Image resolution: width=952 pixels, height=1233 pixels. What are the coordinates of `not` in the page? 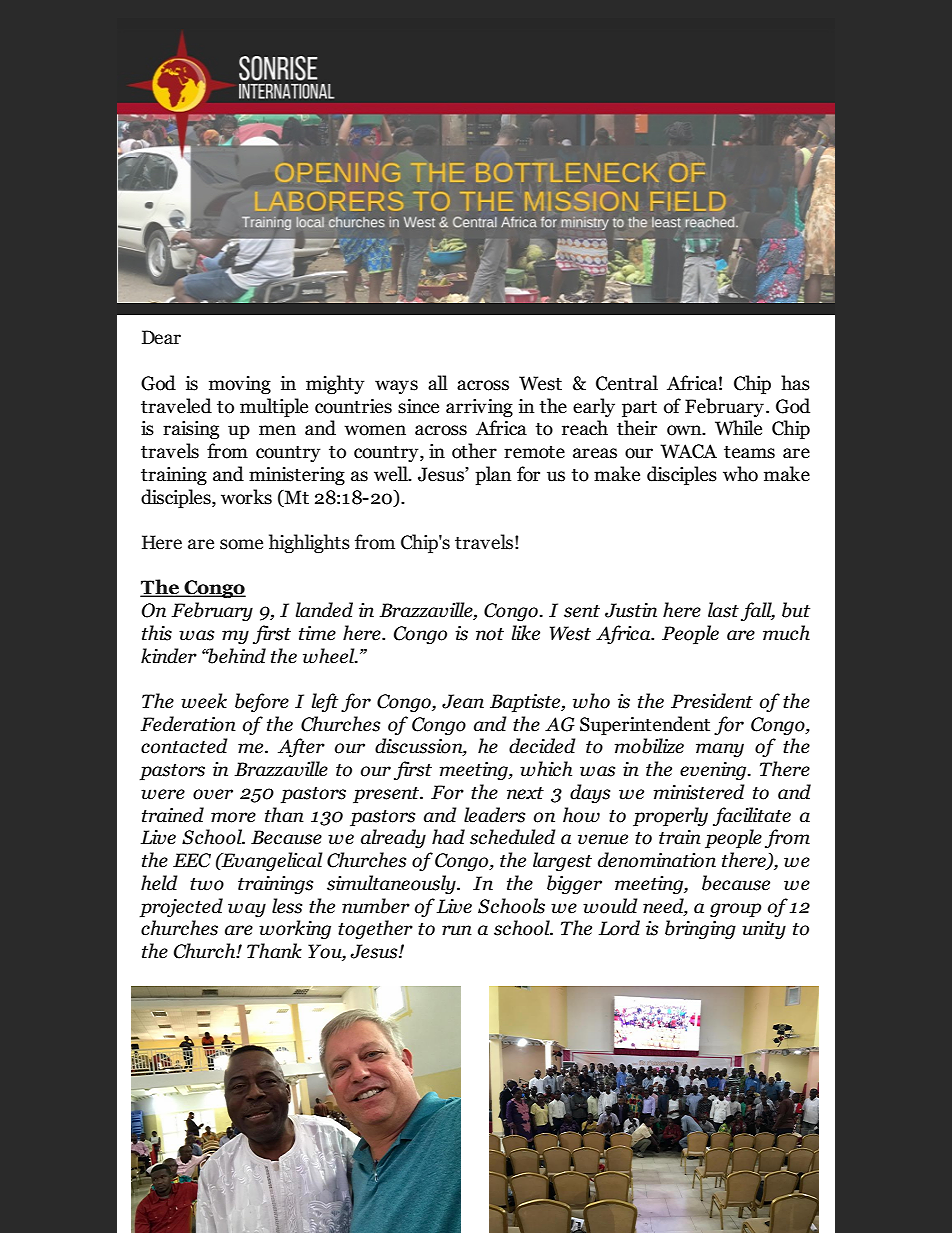 It's located at (490, 634).
